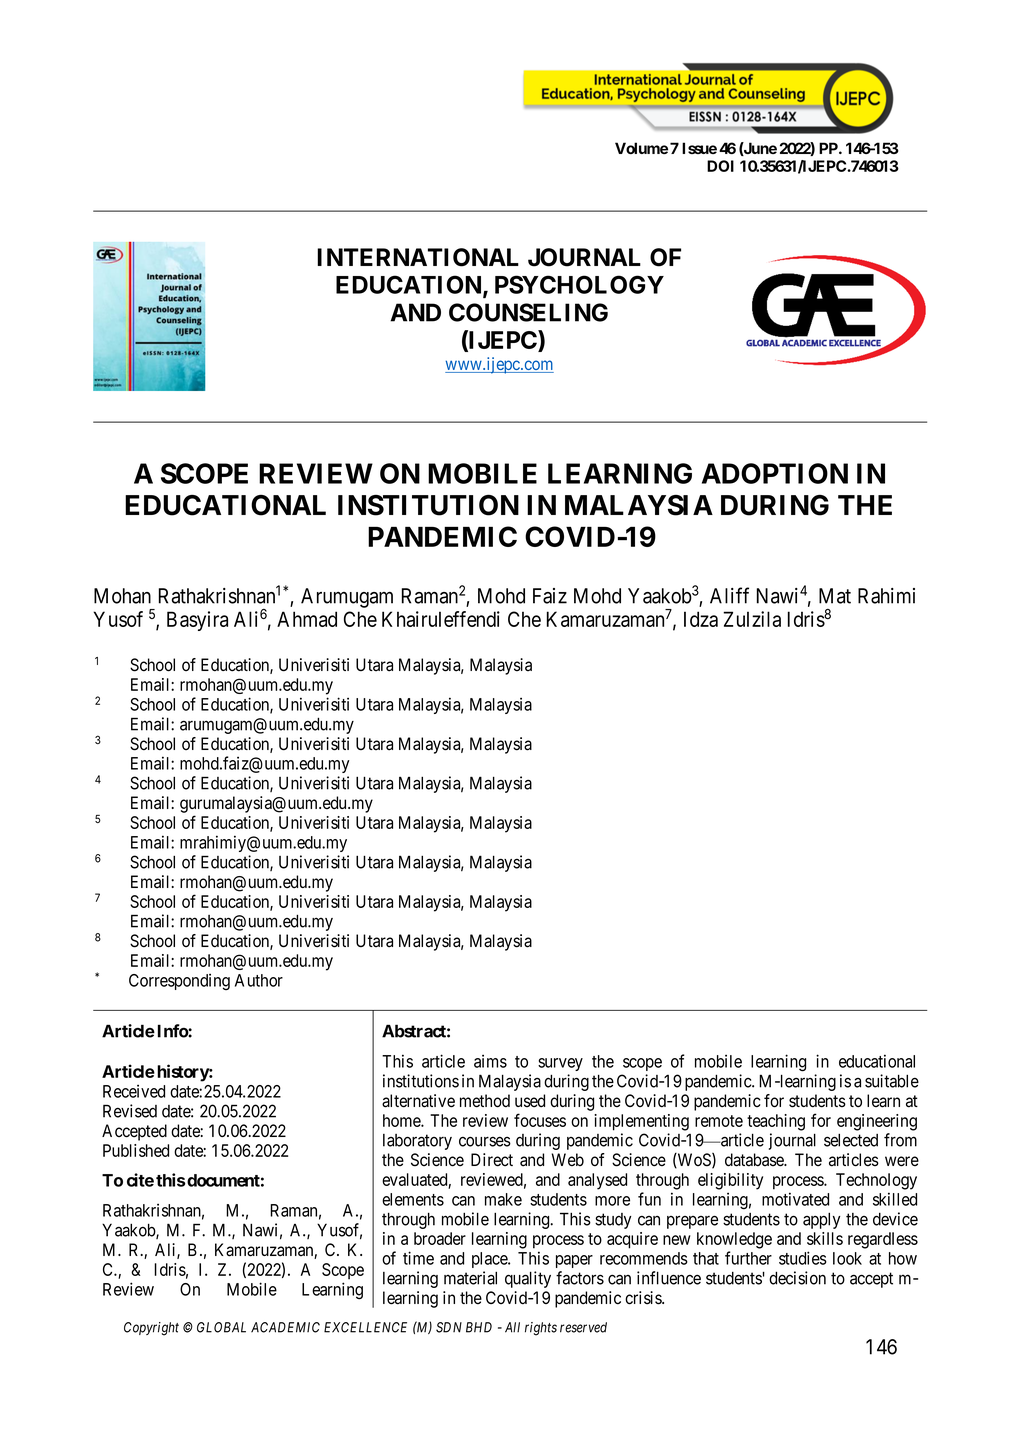 The width and height of the image is (1020, 1443). Describe the element at coordinates (490, 1061) in the image. I see `aims` at that location.
